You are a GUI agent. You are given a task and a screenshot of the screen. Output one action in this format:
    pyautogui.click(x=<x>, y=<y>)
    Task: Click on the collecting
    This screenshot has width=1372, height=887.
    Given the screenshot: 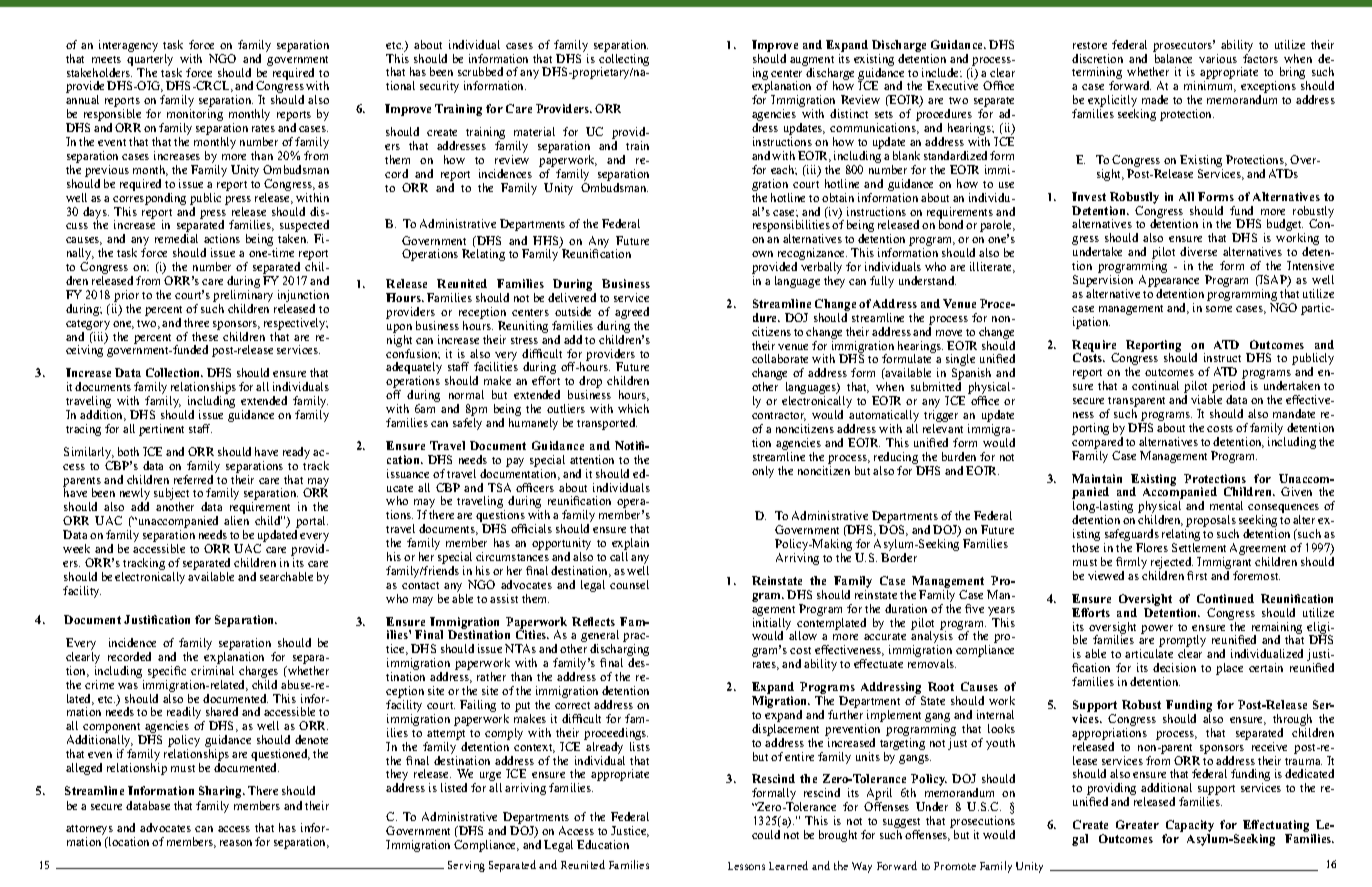 What is the action you would take?
    pyautogui.click(x=624, y=61)
